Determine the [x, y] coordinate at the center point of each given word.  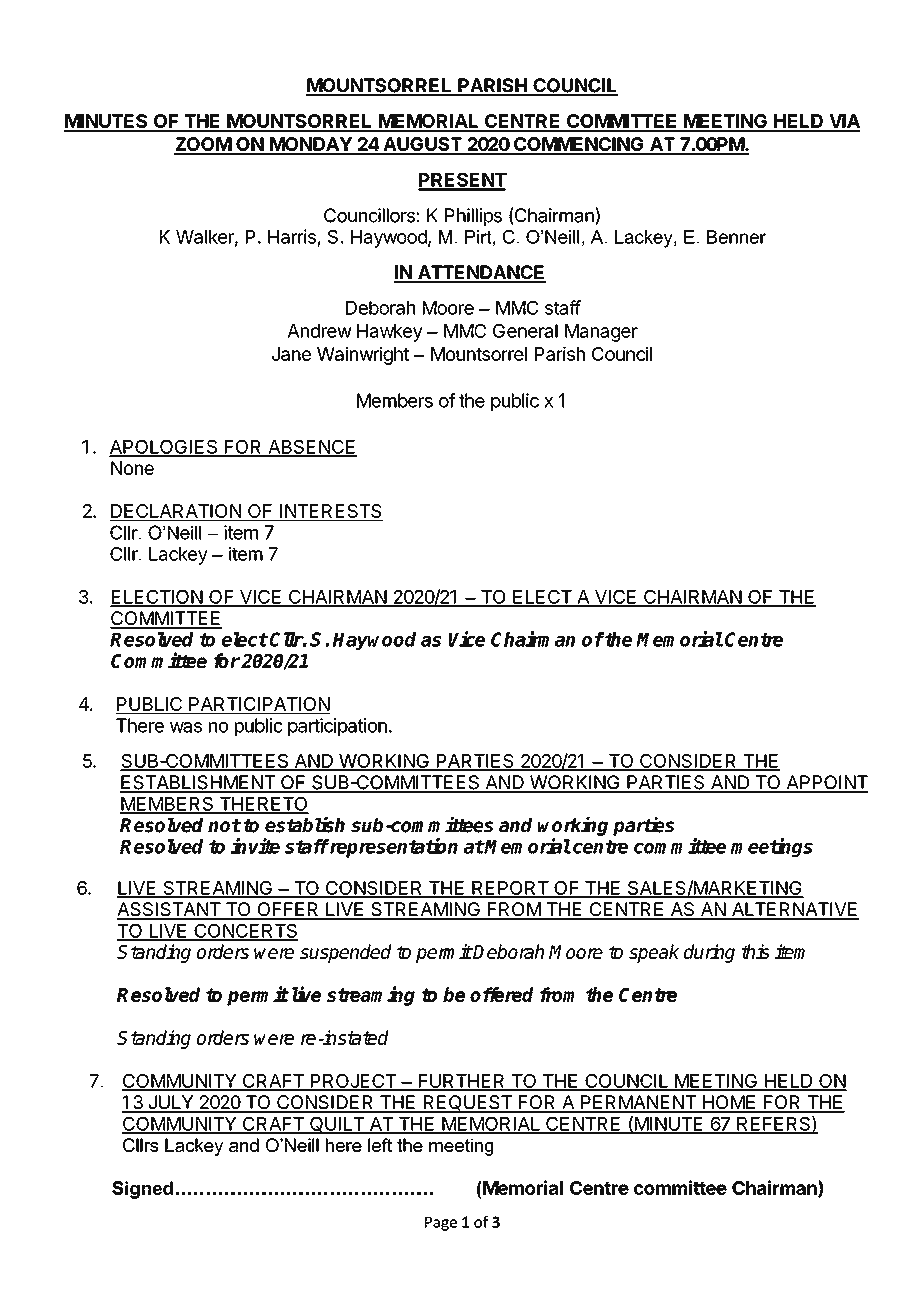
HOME [729, 1103]
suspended [346, 953]
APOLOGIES [164, 448]
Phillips [473, 217]
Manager [601, 333]
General [525, 331]
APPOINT [826, 783]
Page [441, 1224]
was [186, 727]
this [755, 951]
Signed [142, 1190]
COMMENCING [579, 145]
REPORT [510, 889]
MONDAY [311, 145]
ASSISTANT [170, 910]
